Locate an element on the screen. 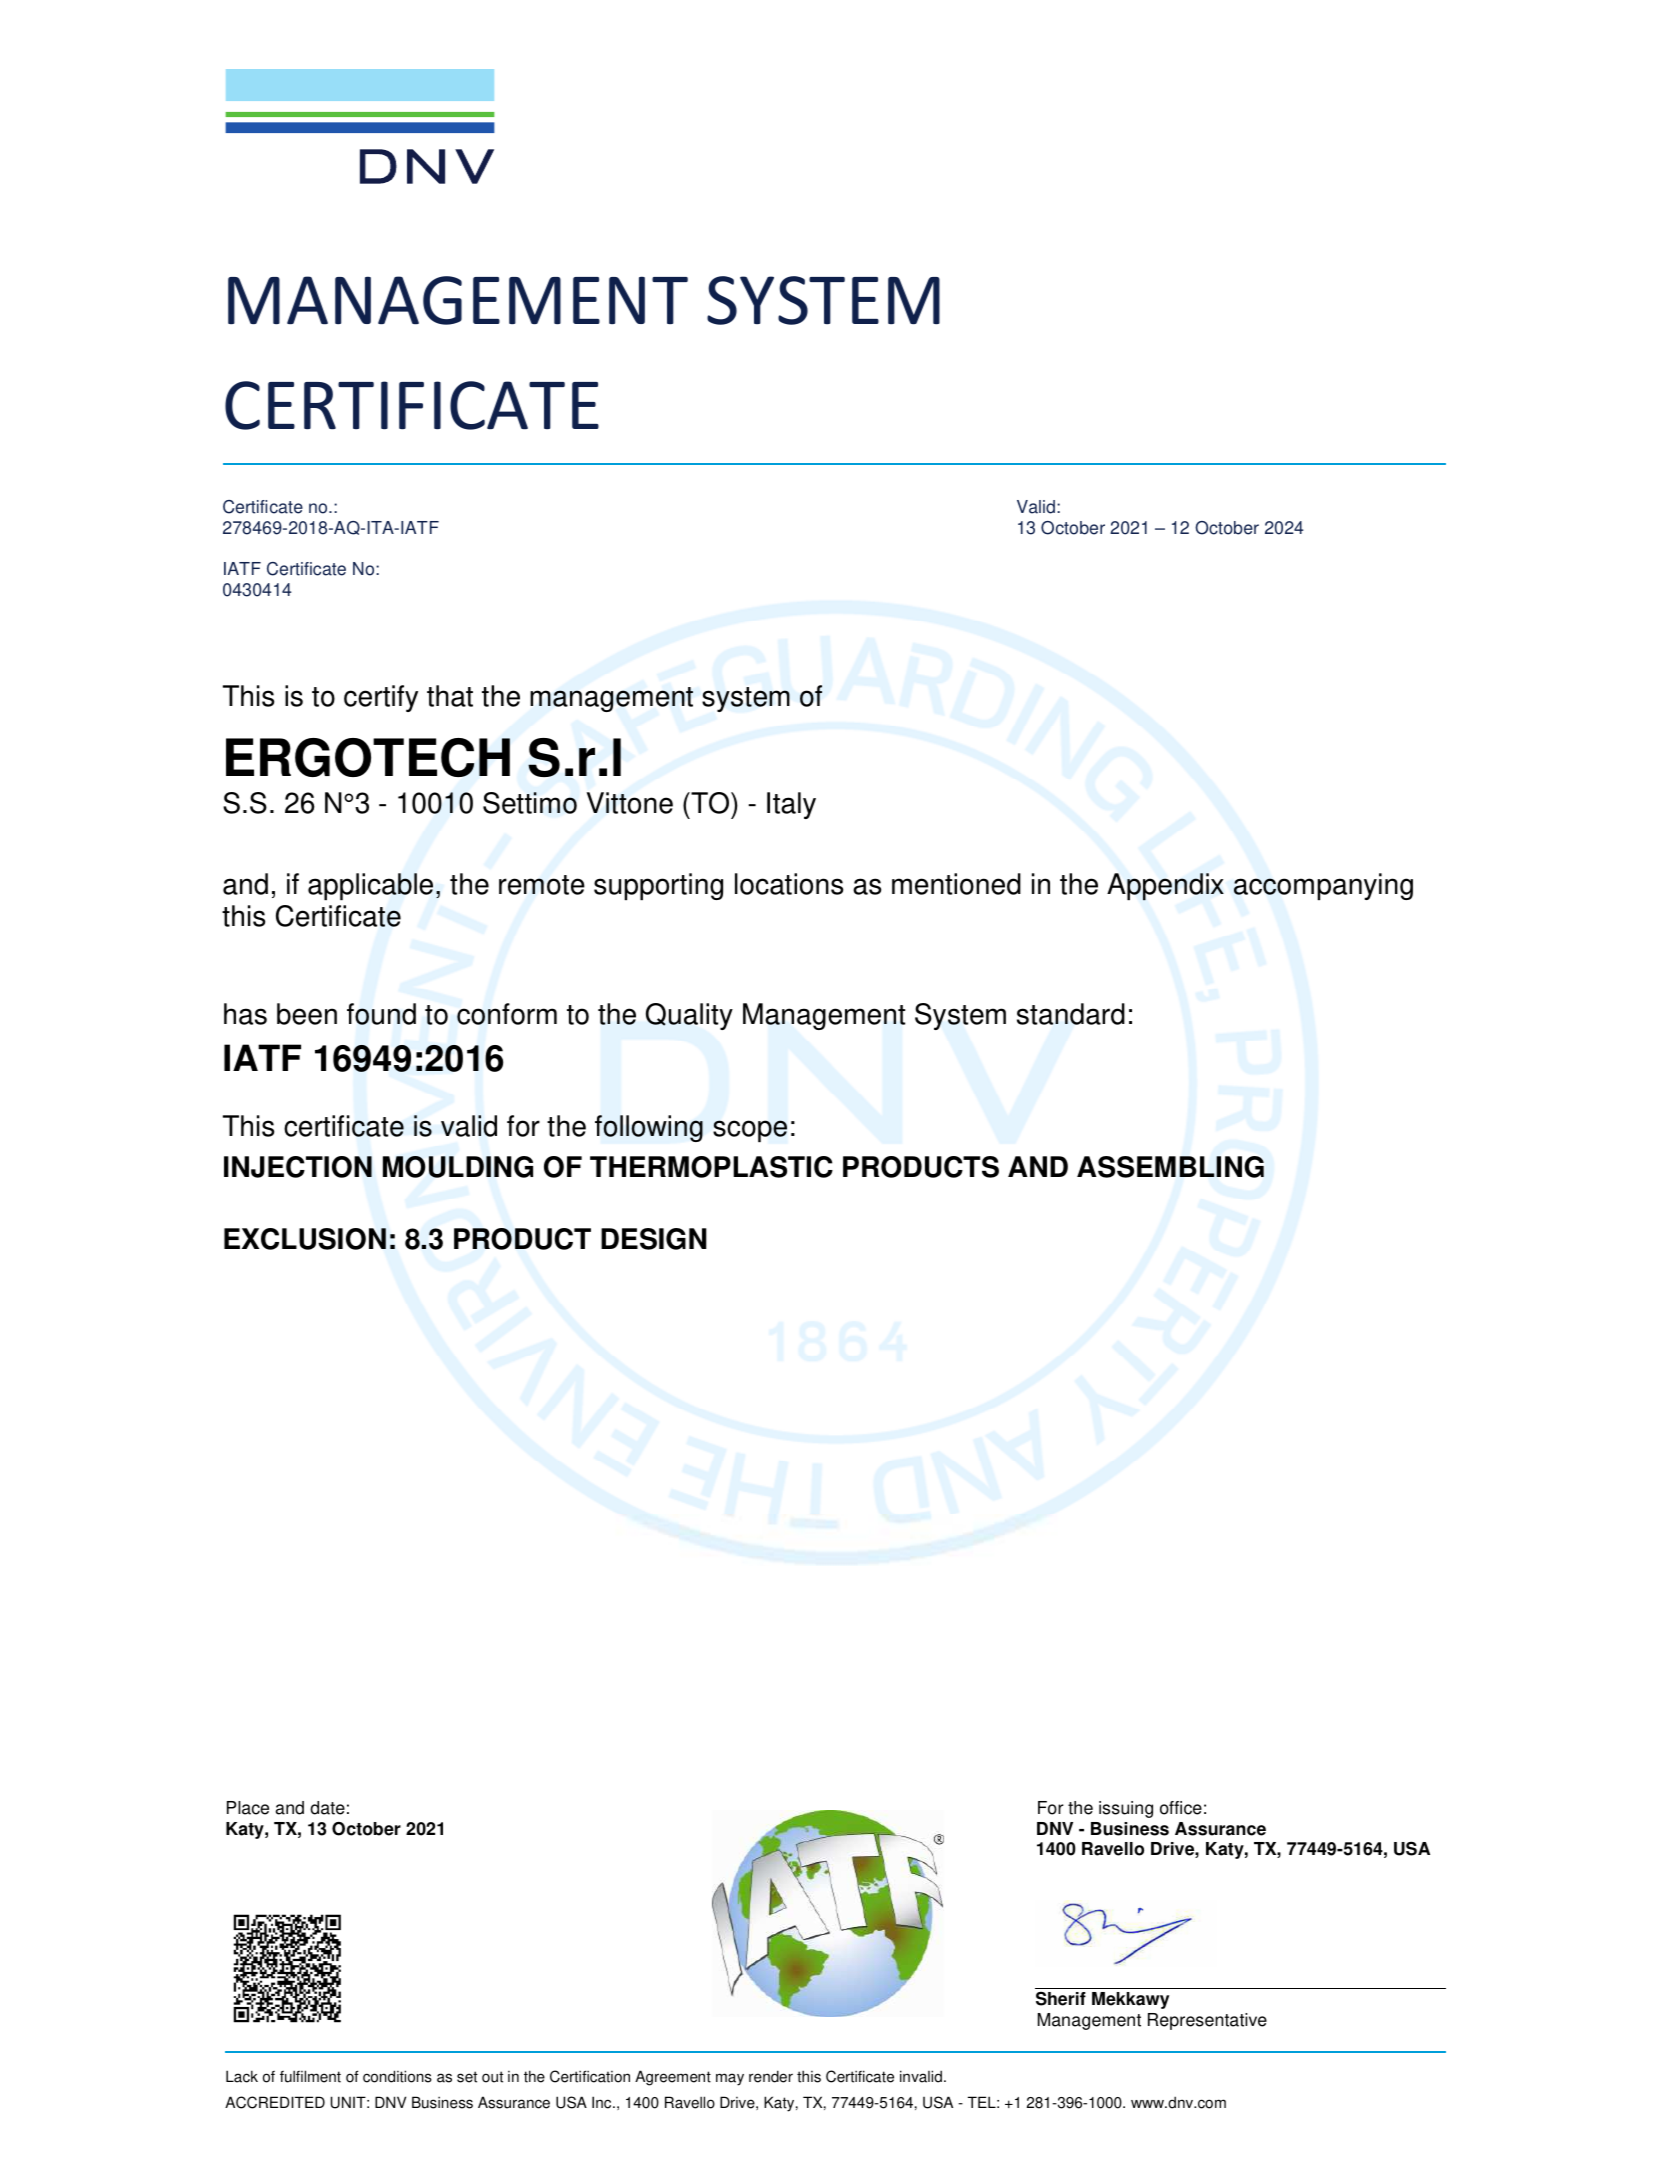 The width and height of the screenshot is (1673, 2165). certify is located at coordinates (381, 698).
